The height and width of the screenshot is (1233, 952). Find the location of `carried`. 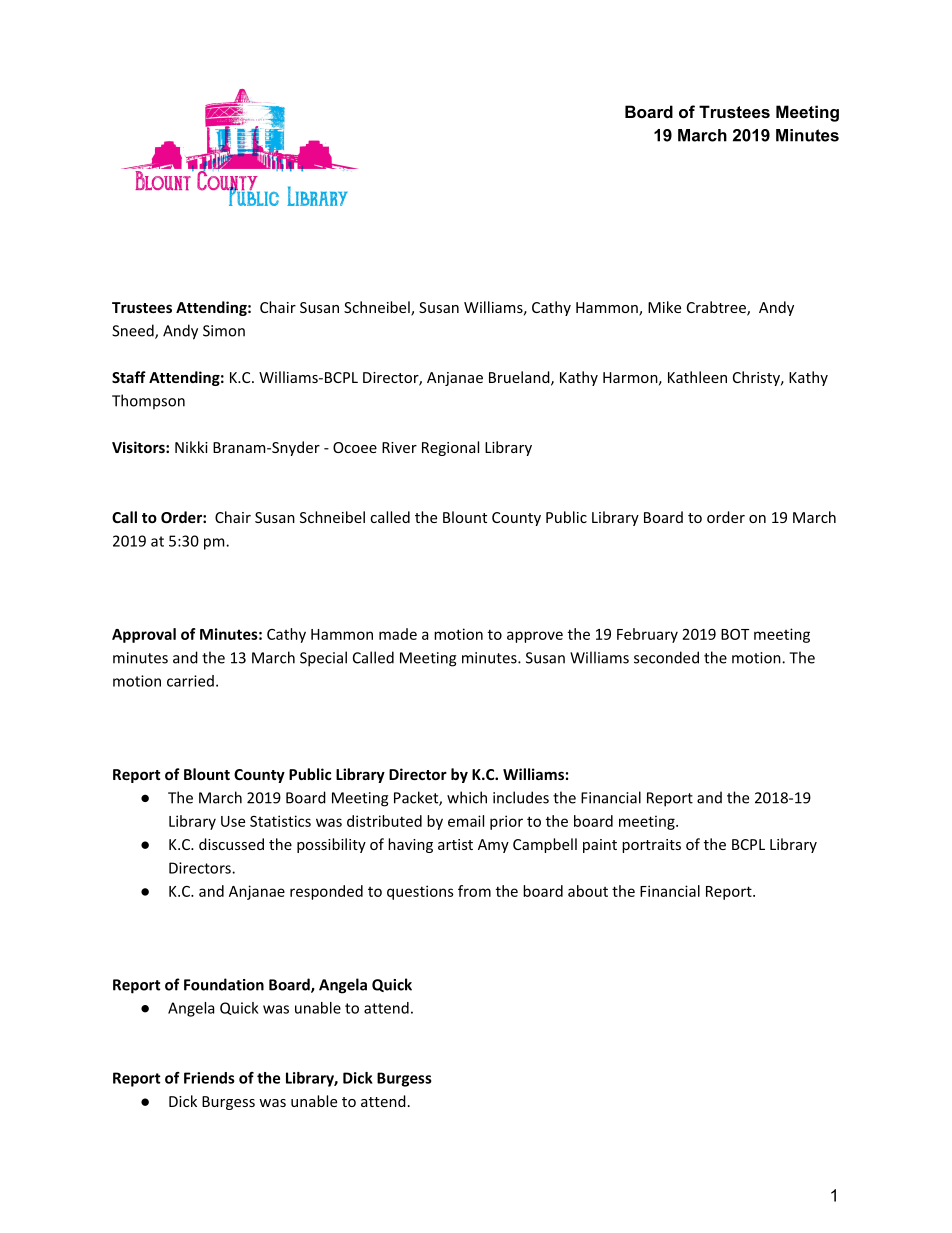

carried is located at coordinates (190, 681).
